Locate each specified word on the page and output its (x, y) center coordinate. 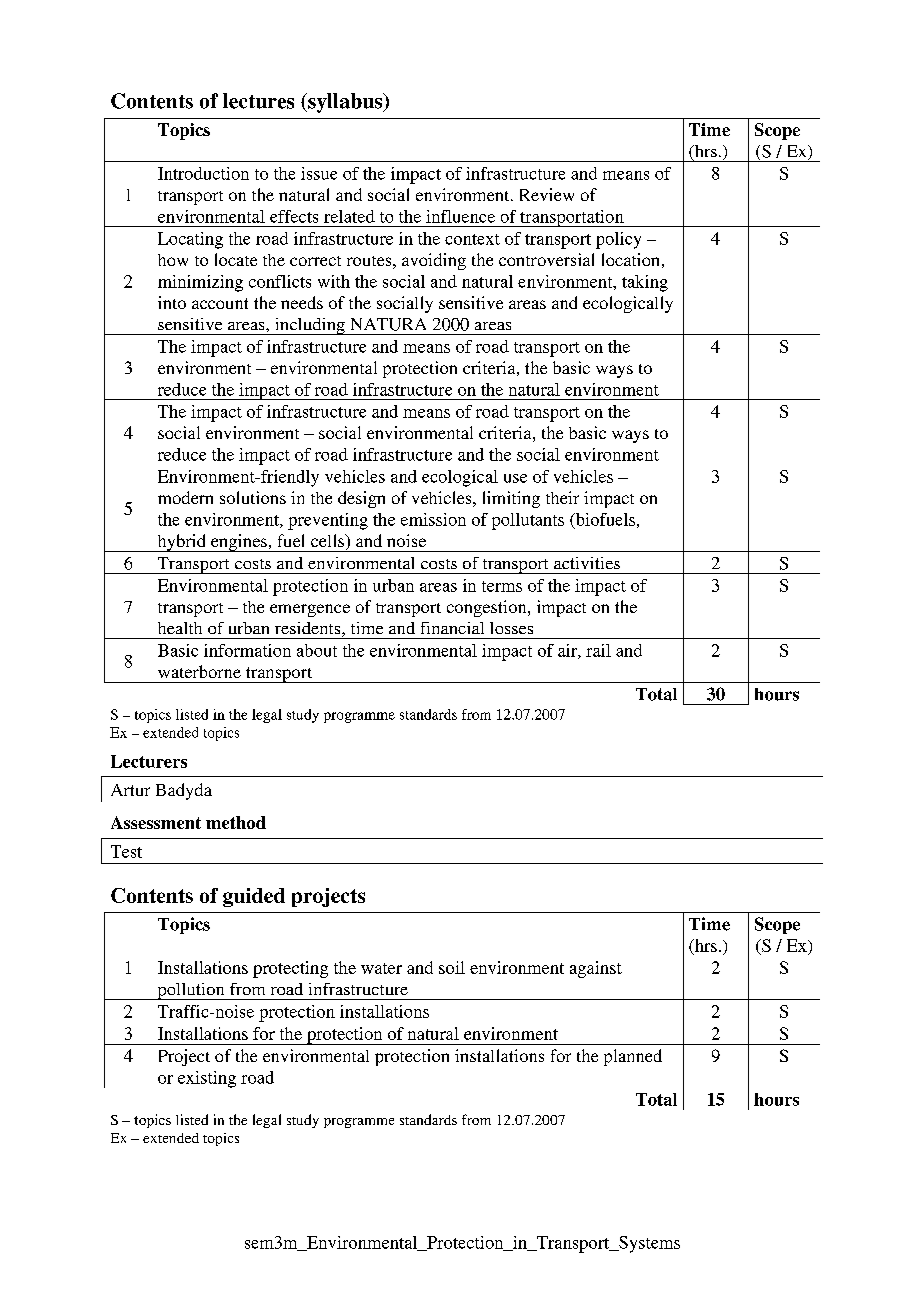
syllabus (345, 103)
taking (645, 283)
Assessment (156, 822)
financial (452, 628)
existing (207, 1079)
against (596, 969)
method (236, 822)
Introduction (203, 173)
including (310, 326)
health (180, 628)
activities (587, 563)
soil (452, 967)
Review (547, 194)
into (172, 302)
